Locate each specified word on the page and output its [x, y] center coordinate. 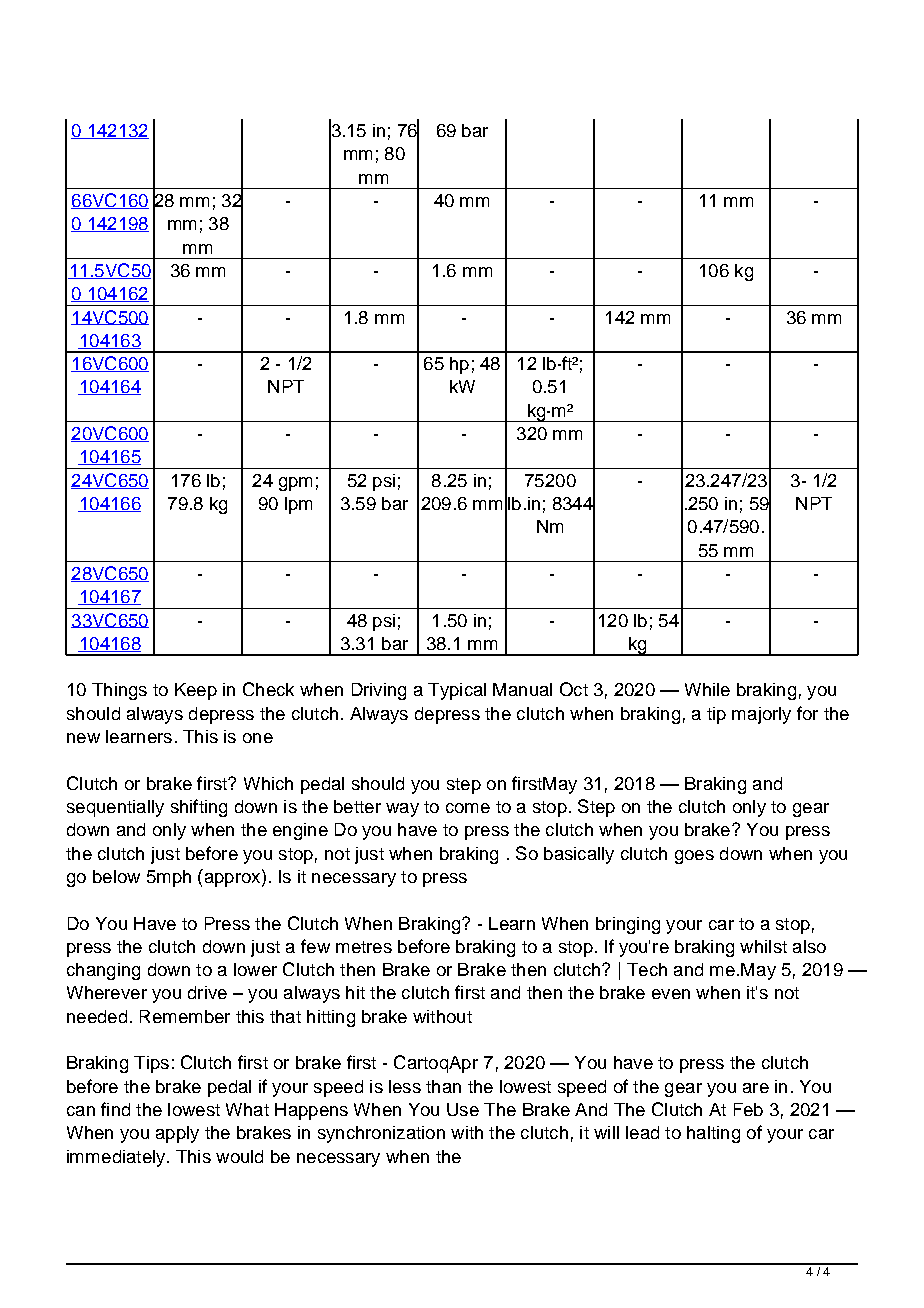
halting [713, 1134]
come [468, 808]
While [707, 689]
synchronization [381, 1134]
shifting [199, 808]
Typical [457, 691]
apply [177, 1134]
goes [694, 857]
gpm [295, 484]
